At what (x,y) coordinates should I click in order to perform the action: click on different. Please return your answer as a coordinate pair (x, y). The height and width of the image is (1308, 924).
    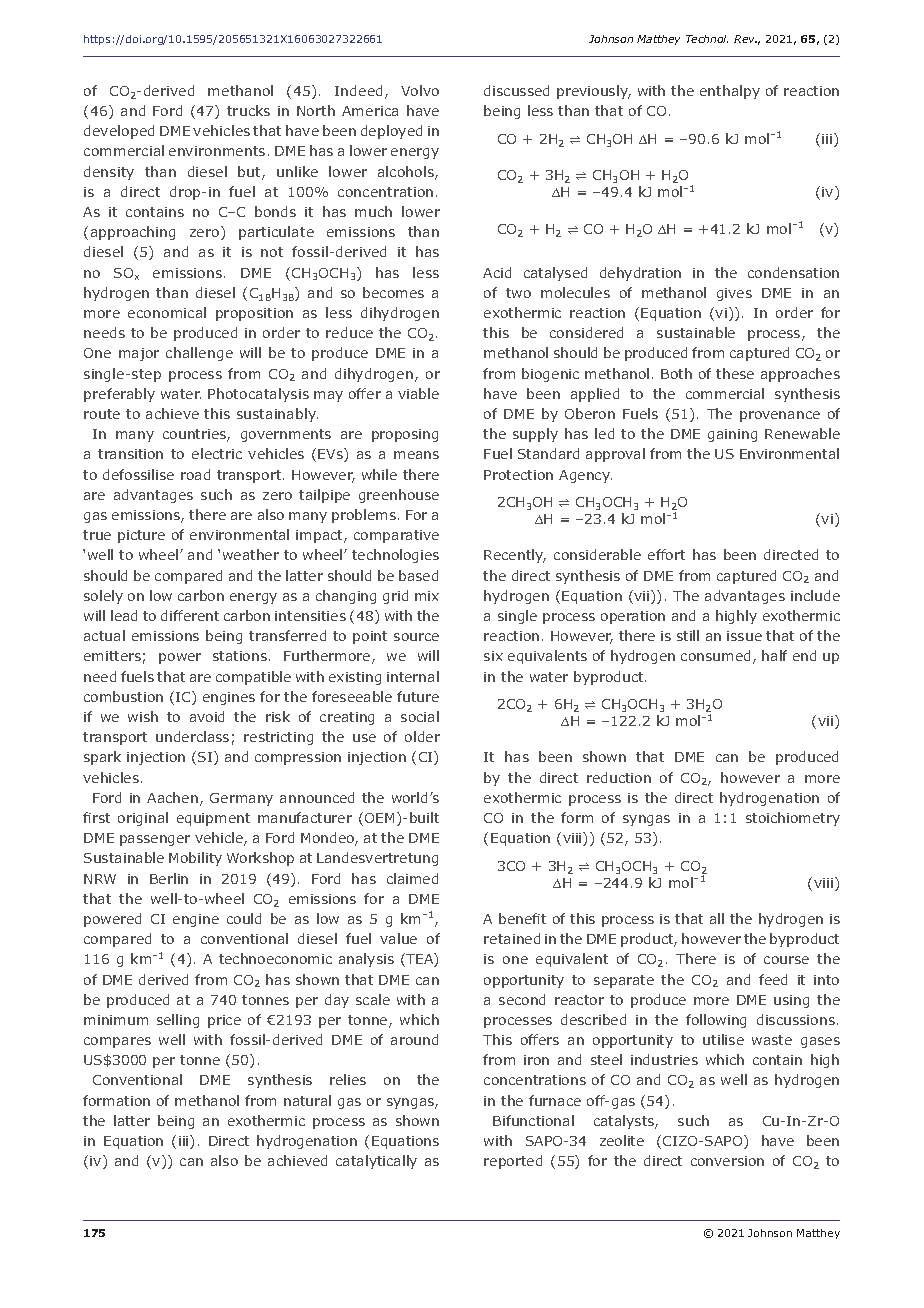
    Looking at the image, I should click on (190, 615).
